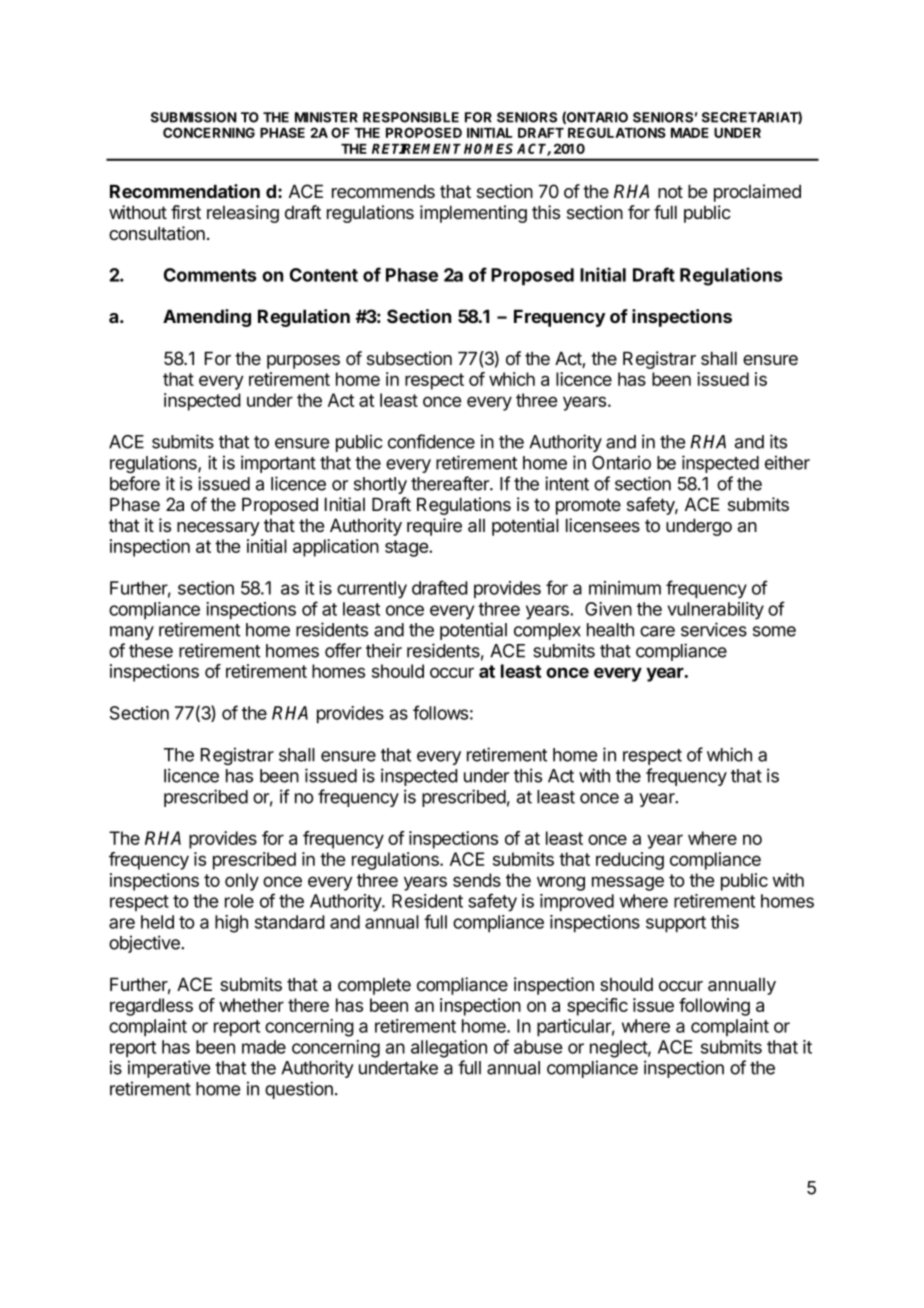 This document has height=1308, width=924. I want to click on only, so click(242, 882).
